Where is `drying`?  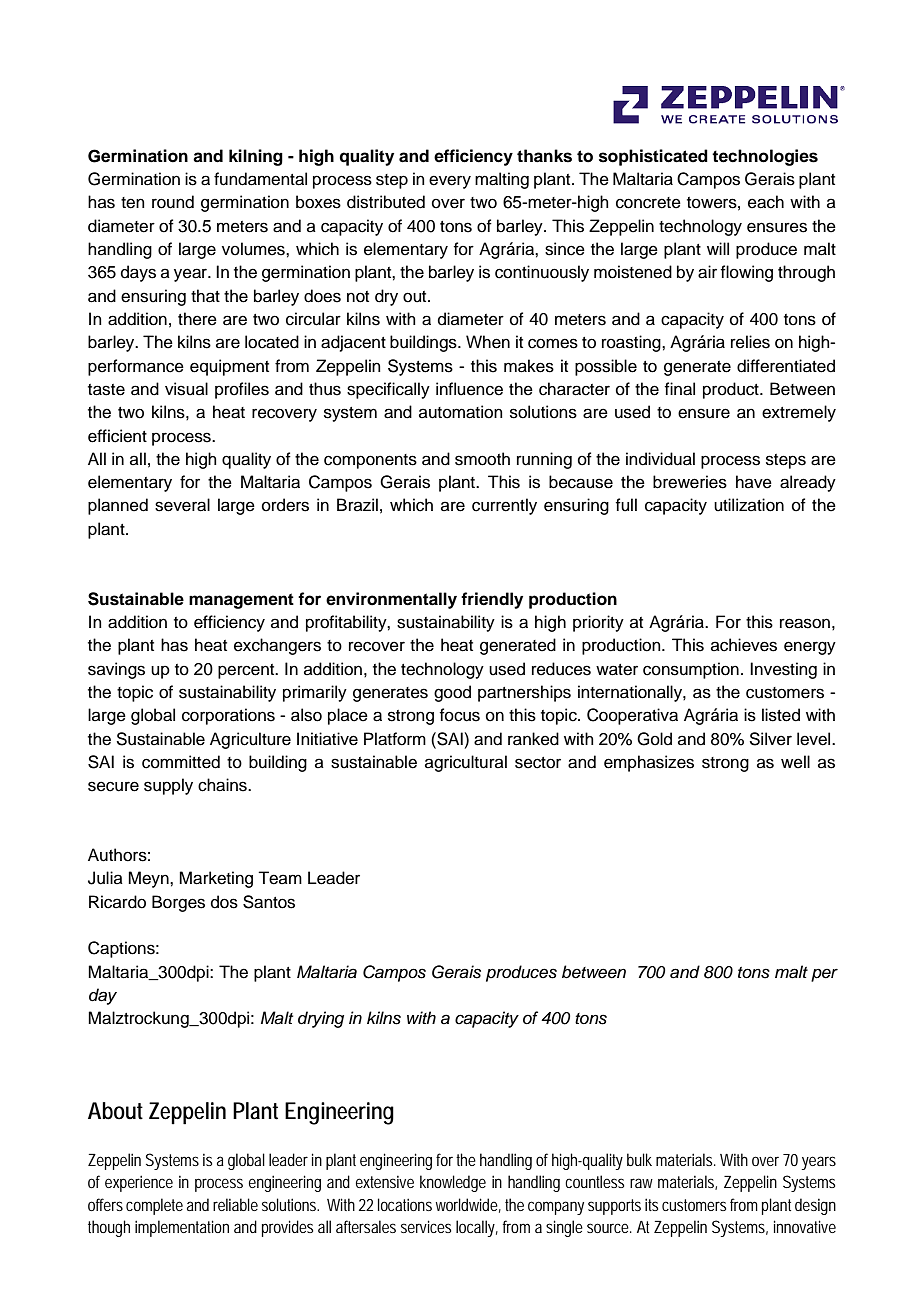 drying is located at coordinates (321, 1019).
